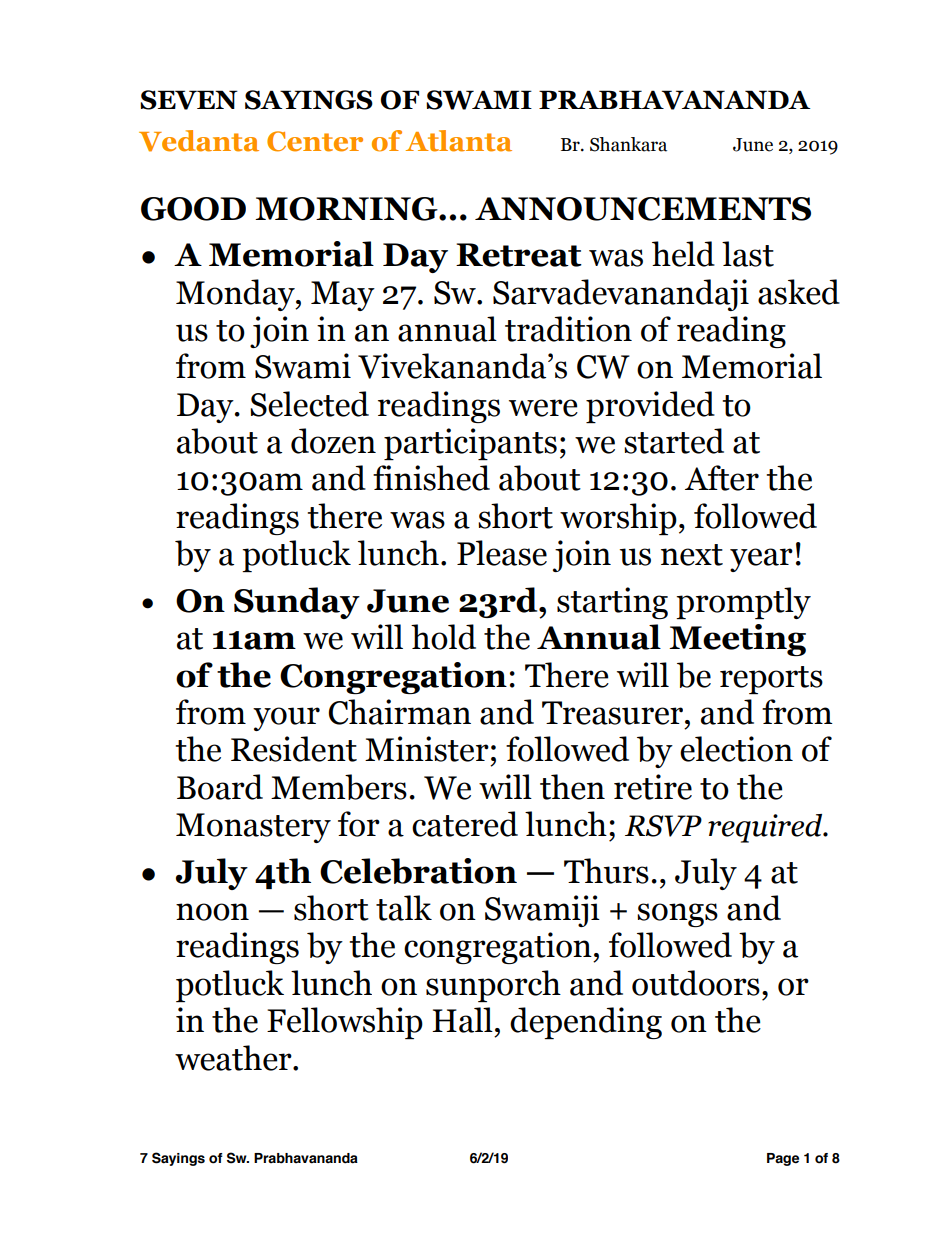 The height and width of the screenshot is (1233, 952). Describe the element at coordinates (643, 209) in the screenshot. I see `ANNOUNCEMENTS` at that location.
